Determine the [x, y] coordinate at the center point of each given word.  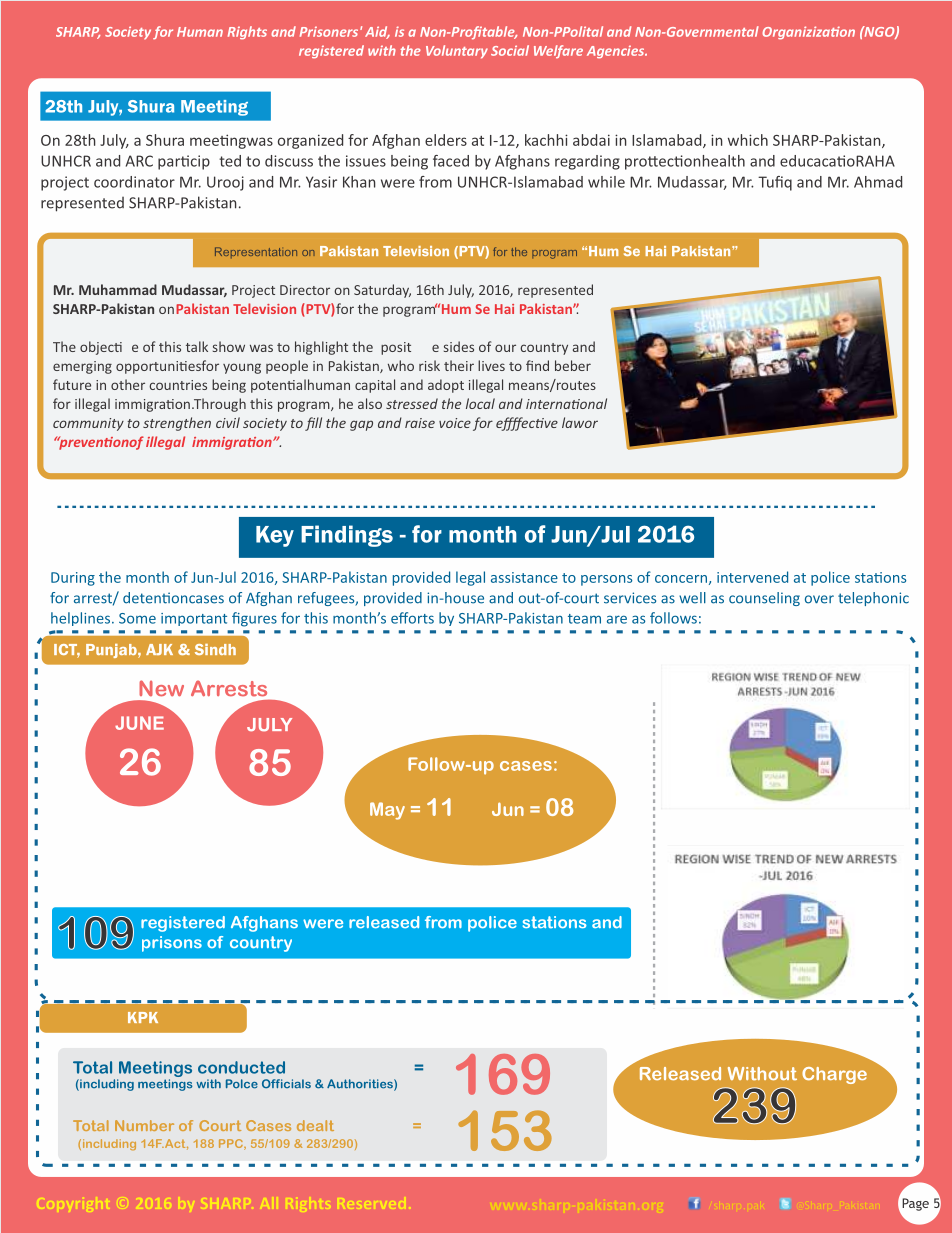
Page [915, 1204]
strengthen [177, 424]
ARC [139, 161]
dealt [315, 1125]
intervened [752, 577]
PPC [232, 1144]
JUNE [139, 723]
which [748, 140]
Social [510, 50]
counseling [764, 599]
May [387, 811]
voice [455, 423]
